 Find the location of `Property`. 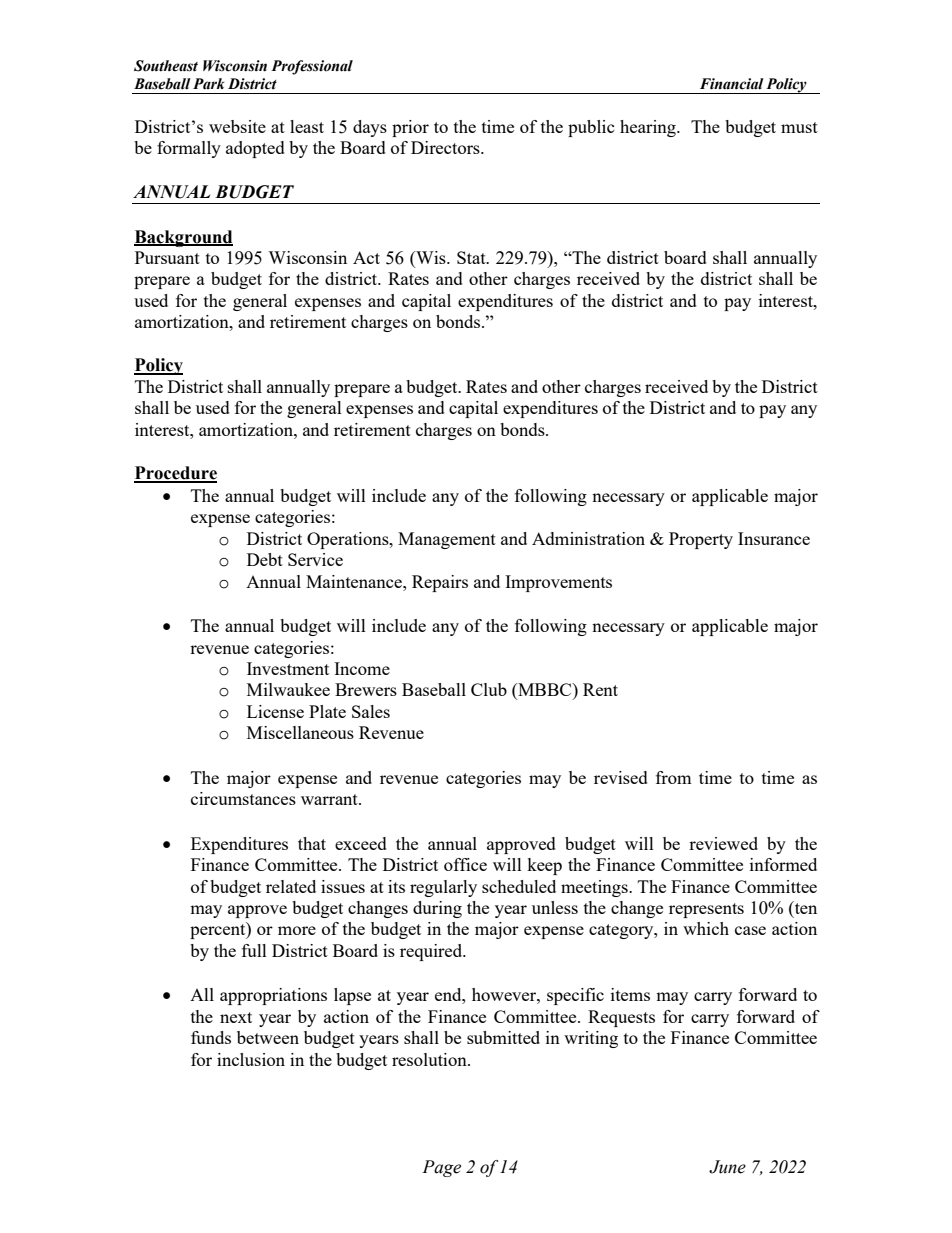

Property is located at coordinates (701, 540).
